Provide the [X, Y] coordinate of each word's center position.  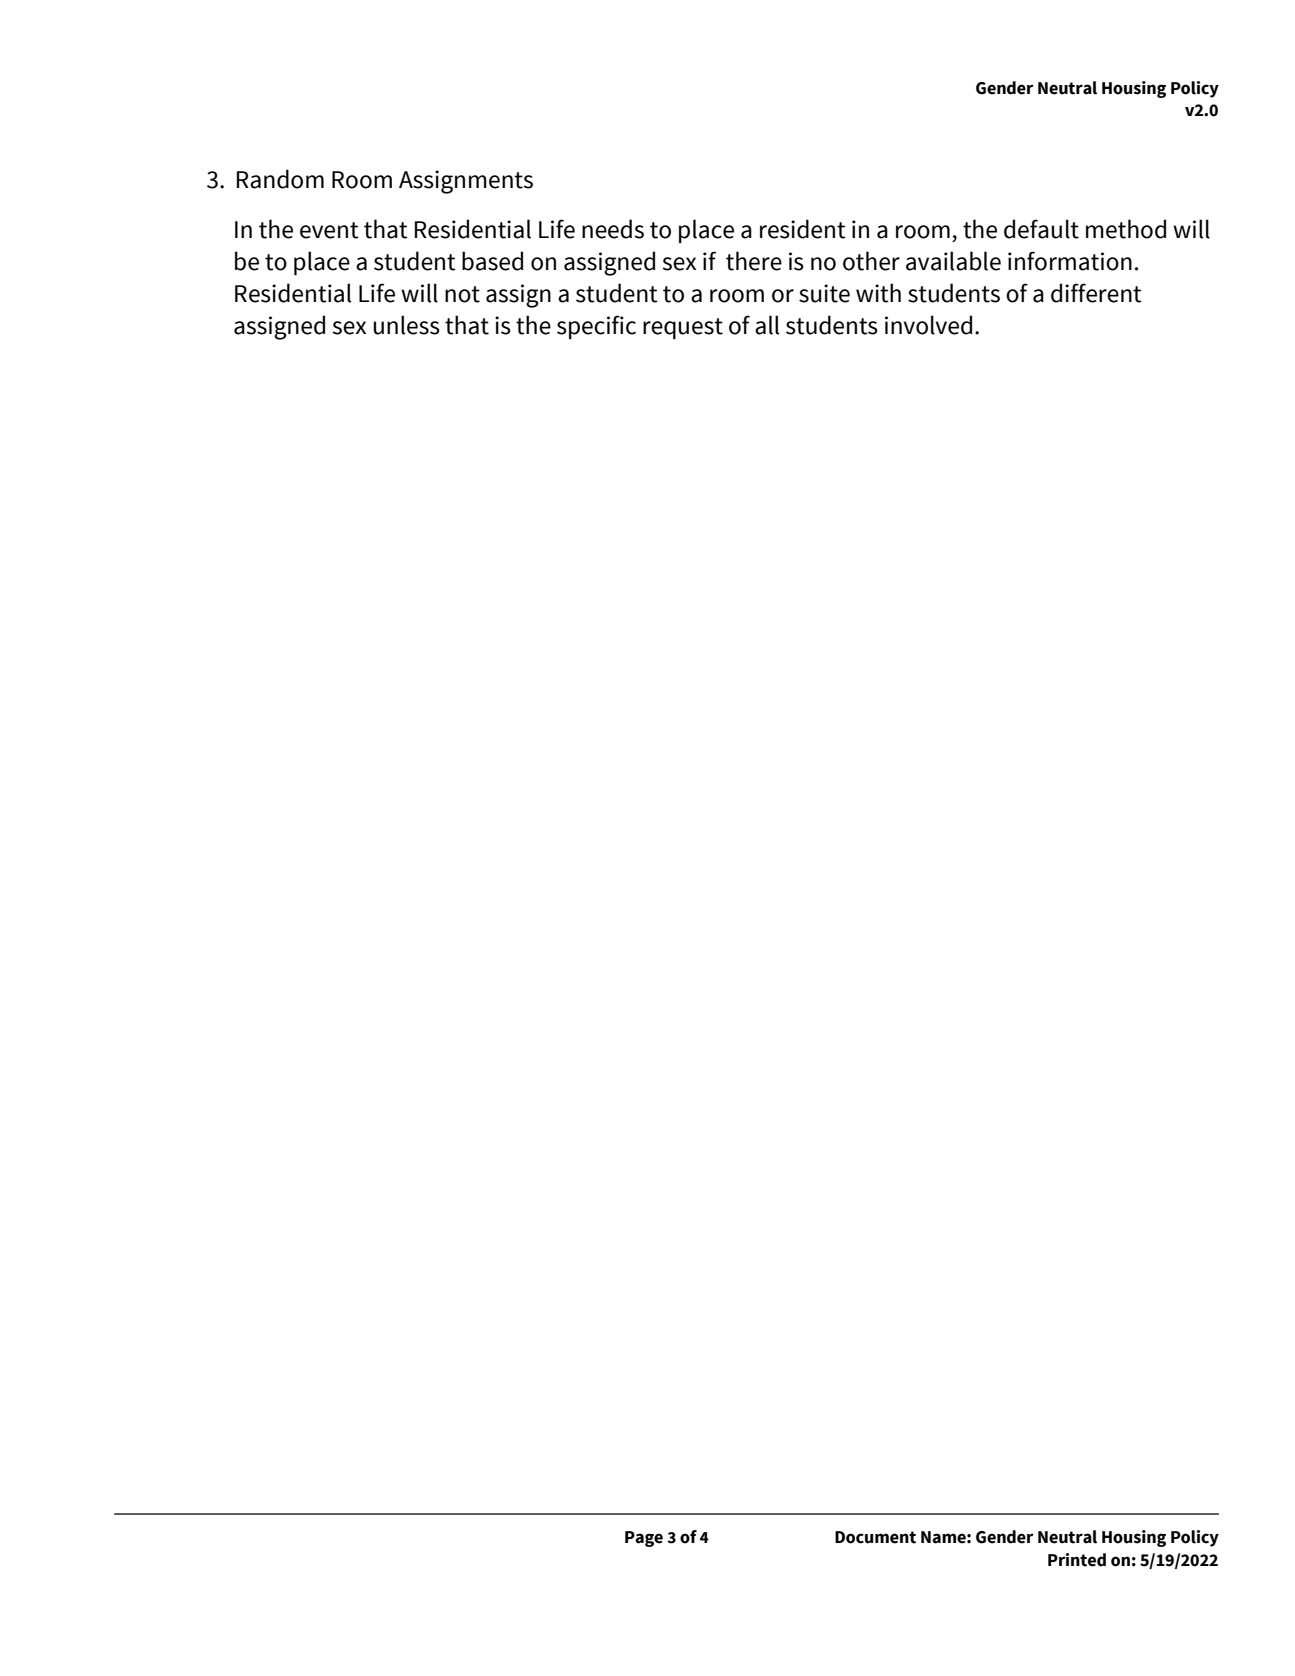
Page [644, 1539]
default [1041, 229]
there [754, 261]
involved [928, 325]
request [683, 328]
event [329, 230]
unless [406, 325]
